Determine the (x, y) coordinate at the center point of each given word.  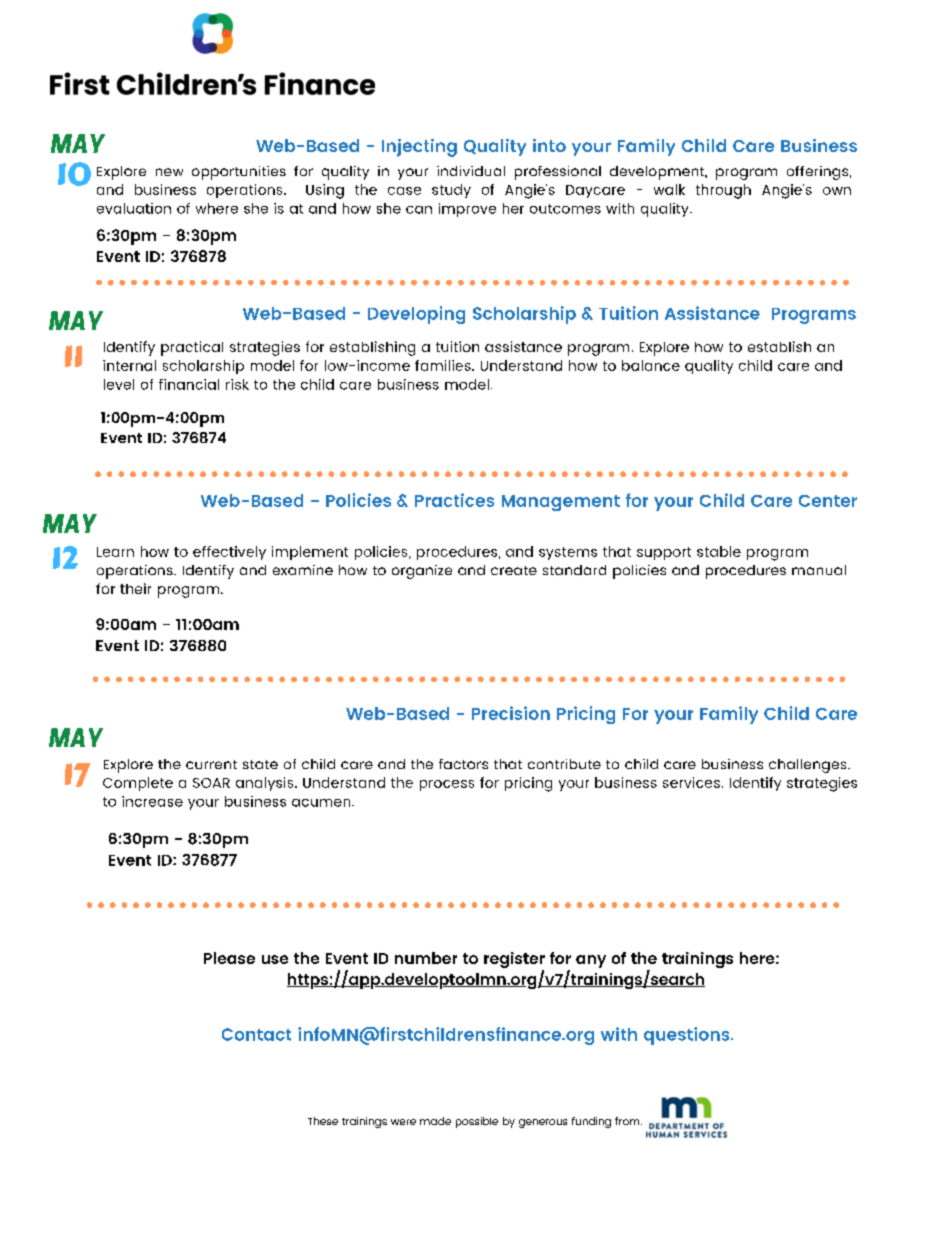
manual (819, 570)
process (447, 785)
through (723, 191)
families (444, 365)
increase (152, 801)
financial (189, 384)
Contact (256, 1034)
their (135, 588)
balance (651, 365)
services (691, 782)
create (514, 570)
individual (471, 171)
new (169, 172)
